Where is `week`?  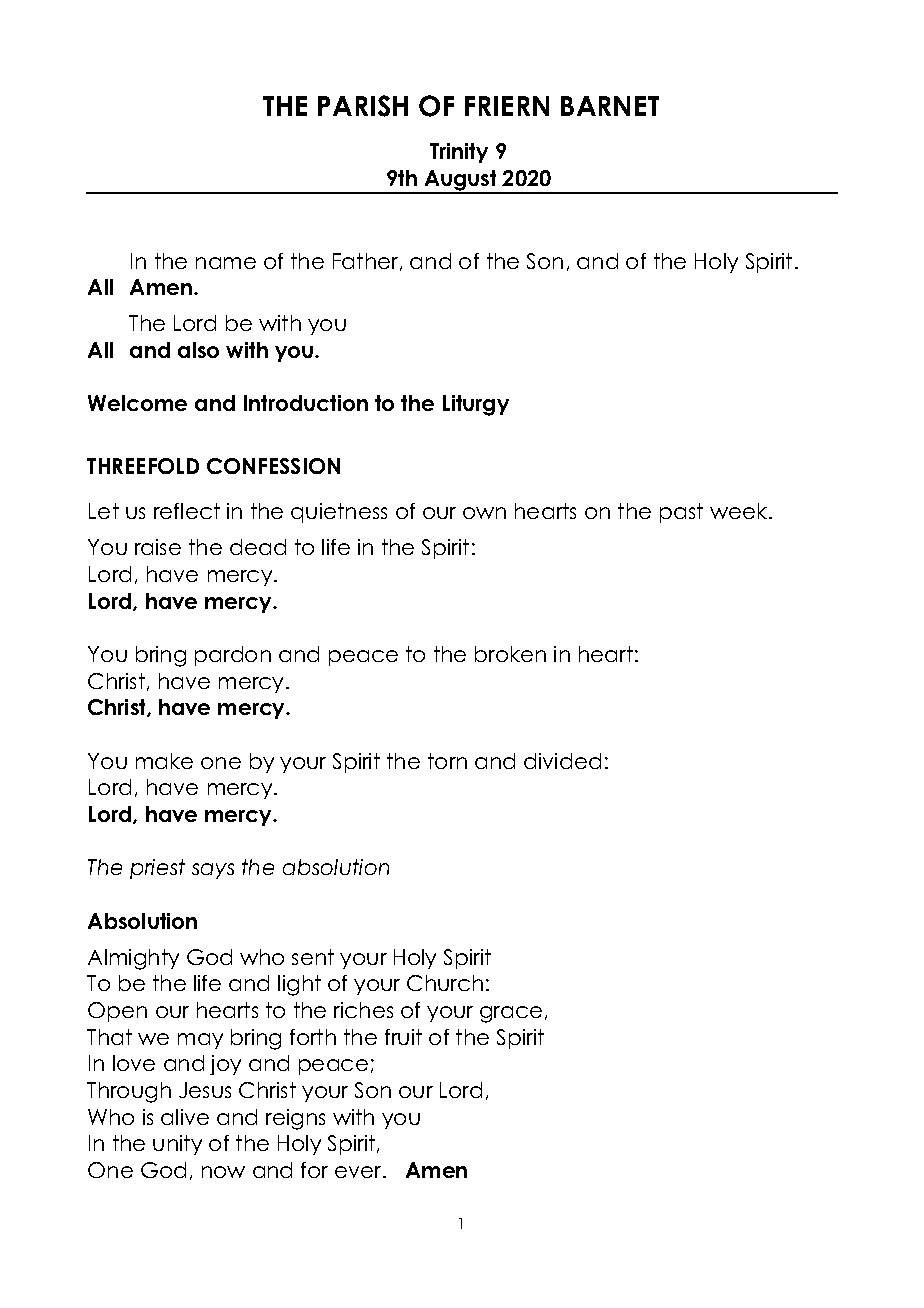
week is located at coordinates (740, 511).
